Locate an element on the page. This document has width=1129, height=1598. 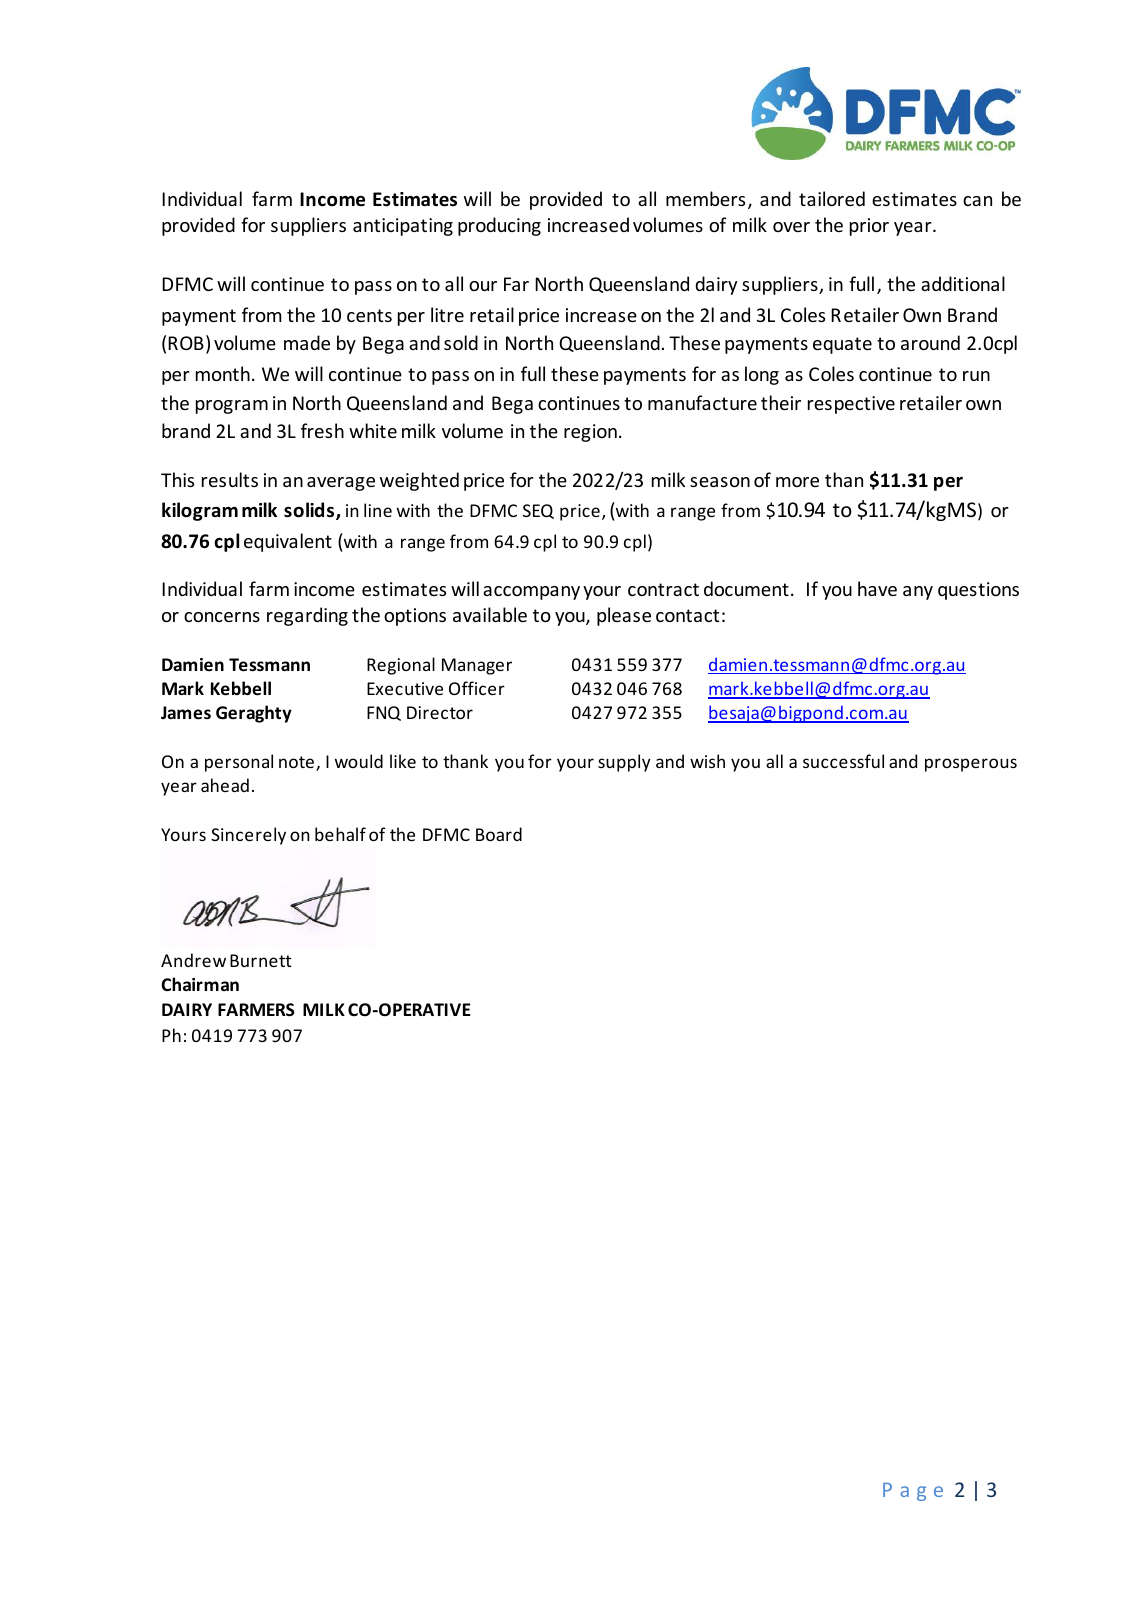
Board is located at coordinates (499, 834).
